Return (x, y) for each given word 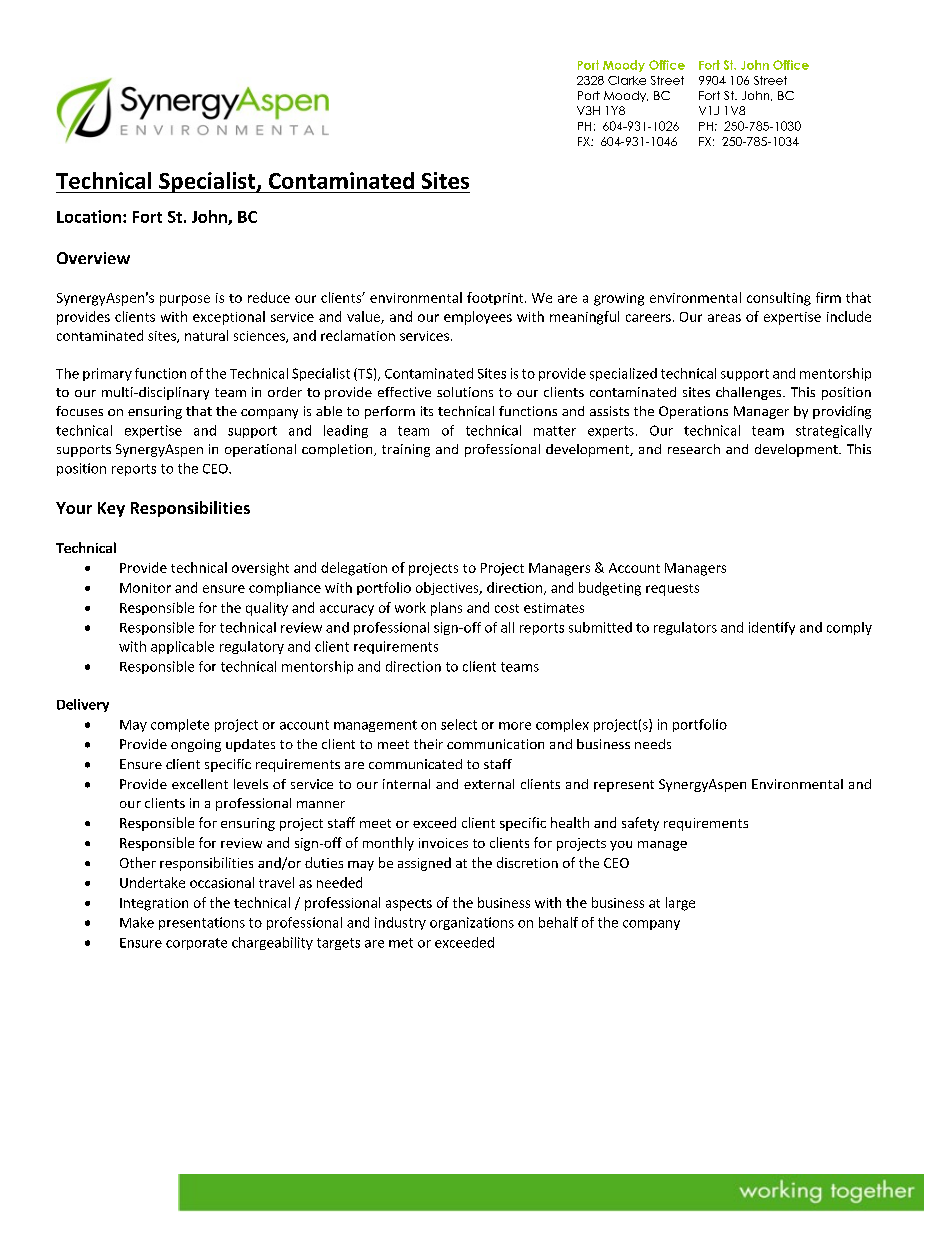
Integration (154, 904)
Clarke (627, 80)
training (406, 450)
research (694, 449)
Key (111, 509)
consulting (779, 299)
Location (89, 216)
